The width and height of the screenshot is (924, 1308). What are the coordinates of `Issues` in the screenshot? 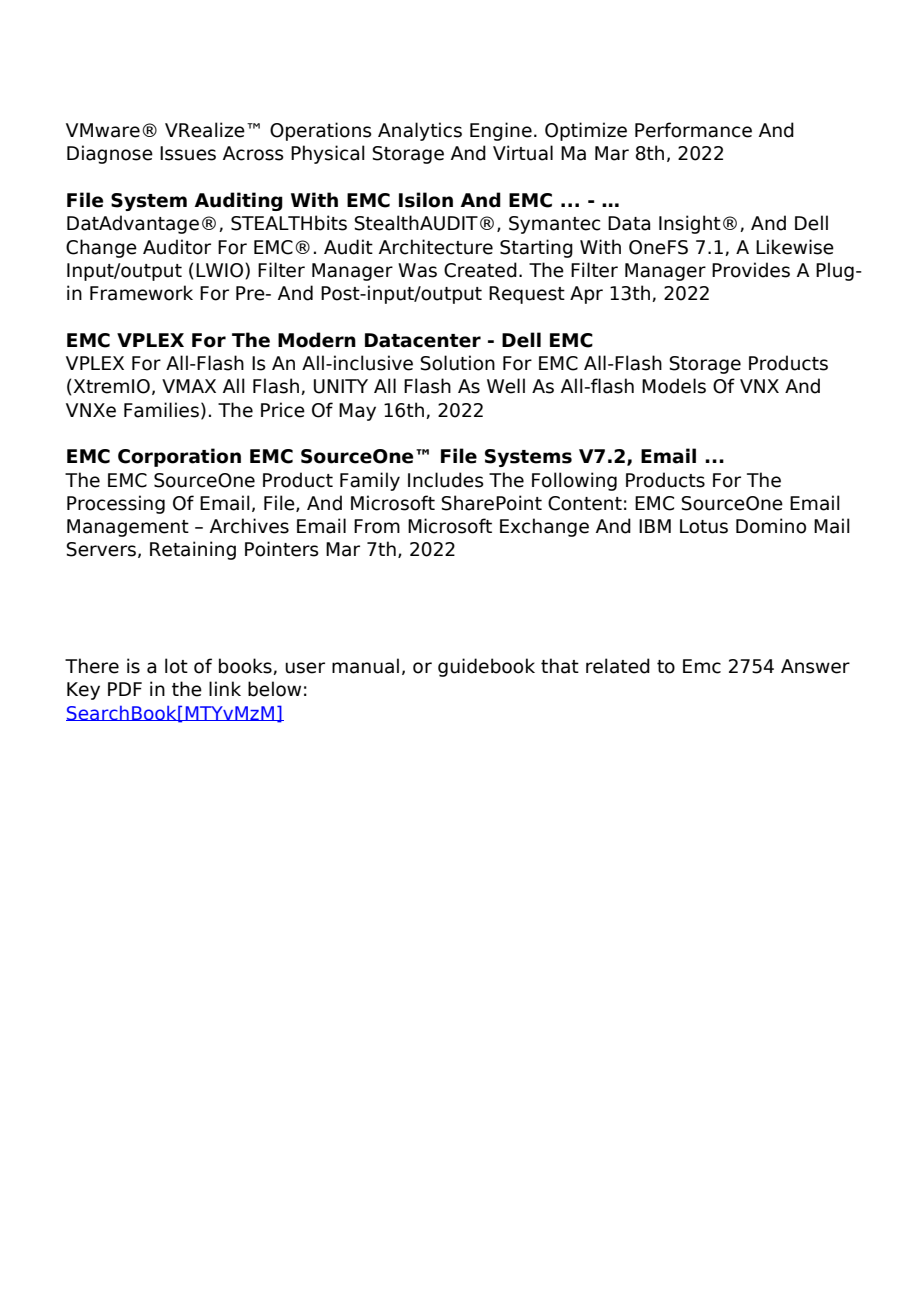 It's located at (188, 153).
